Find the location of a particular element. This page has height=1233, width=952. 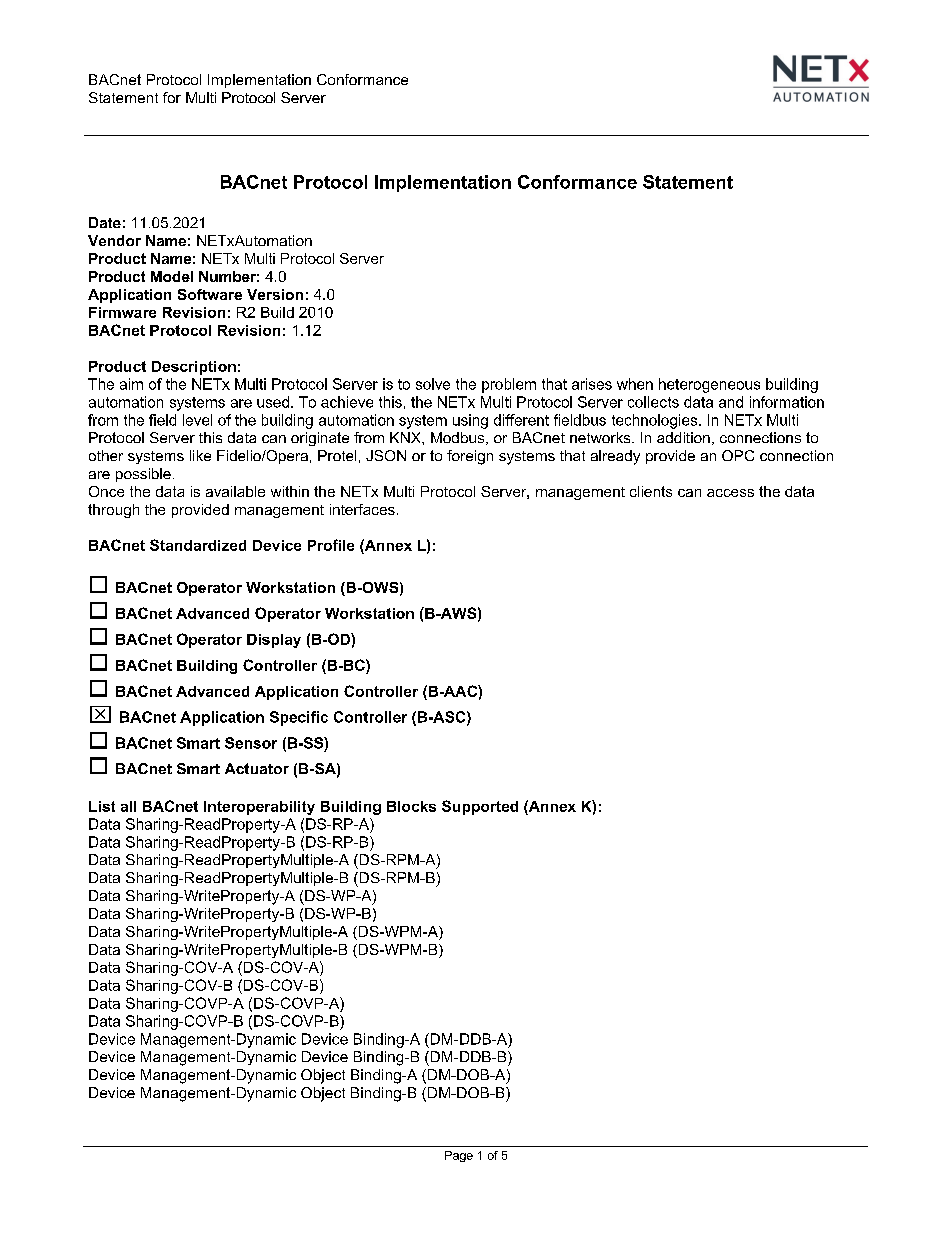

Supported is located at coordinates (480, 807).
